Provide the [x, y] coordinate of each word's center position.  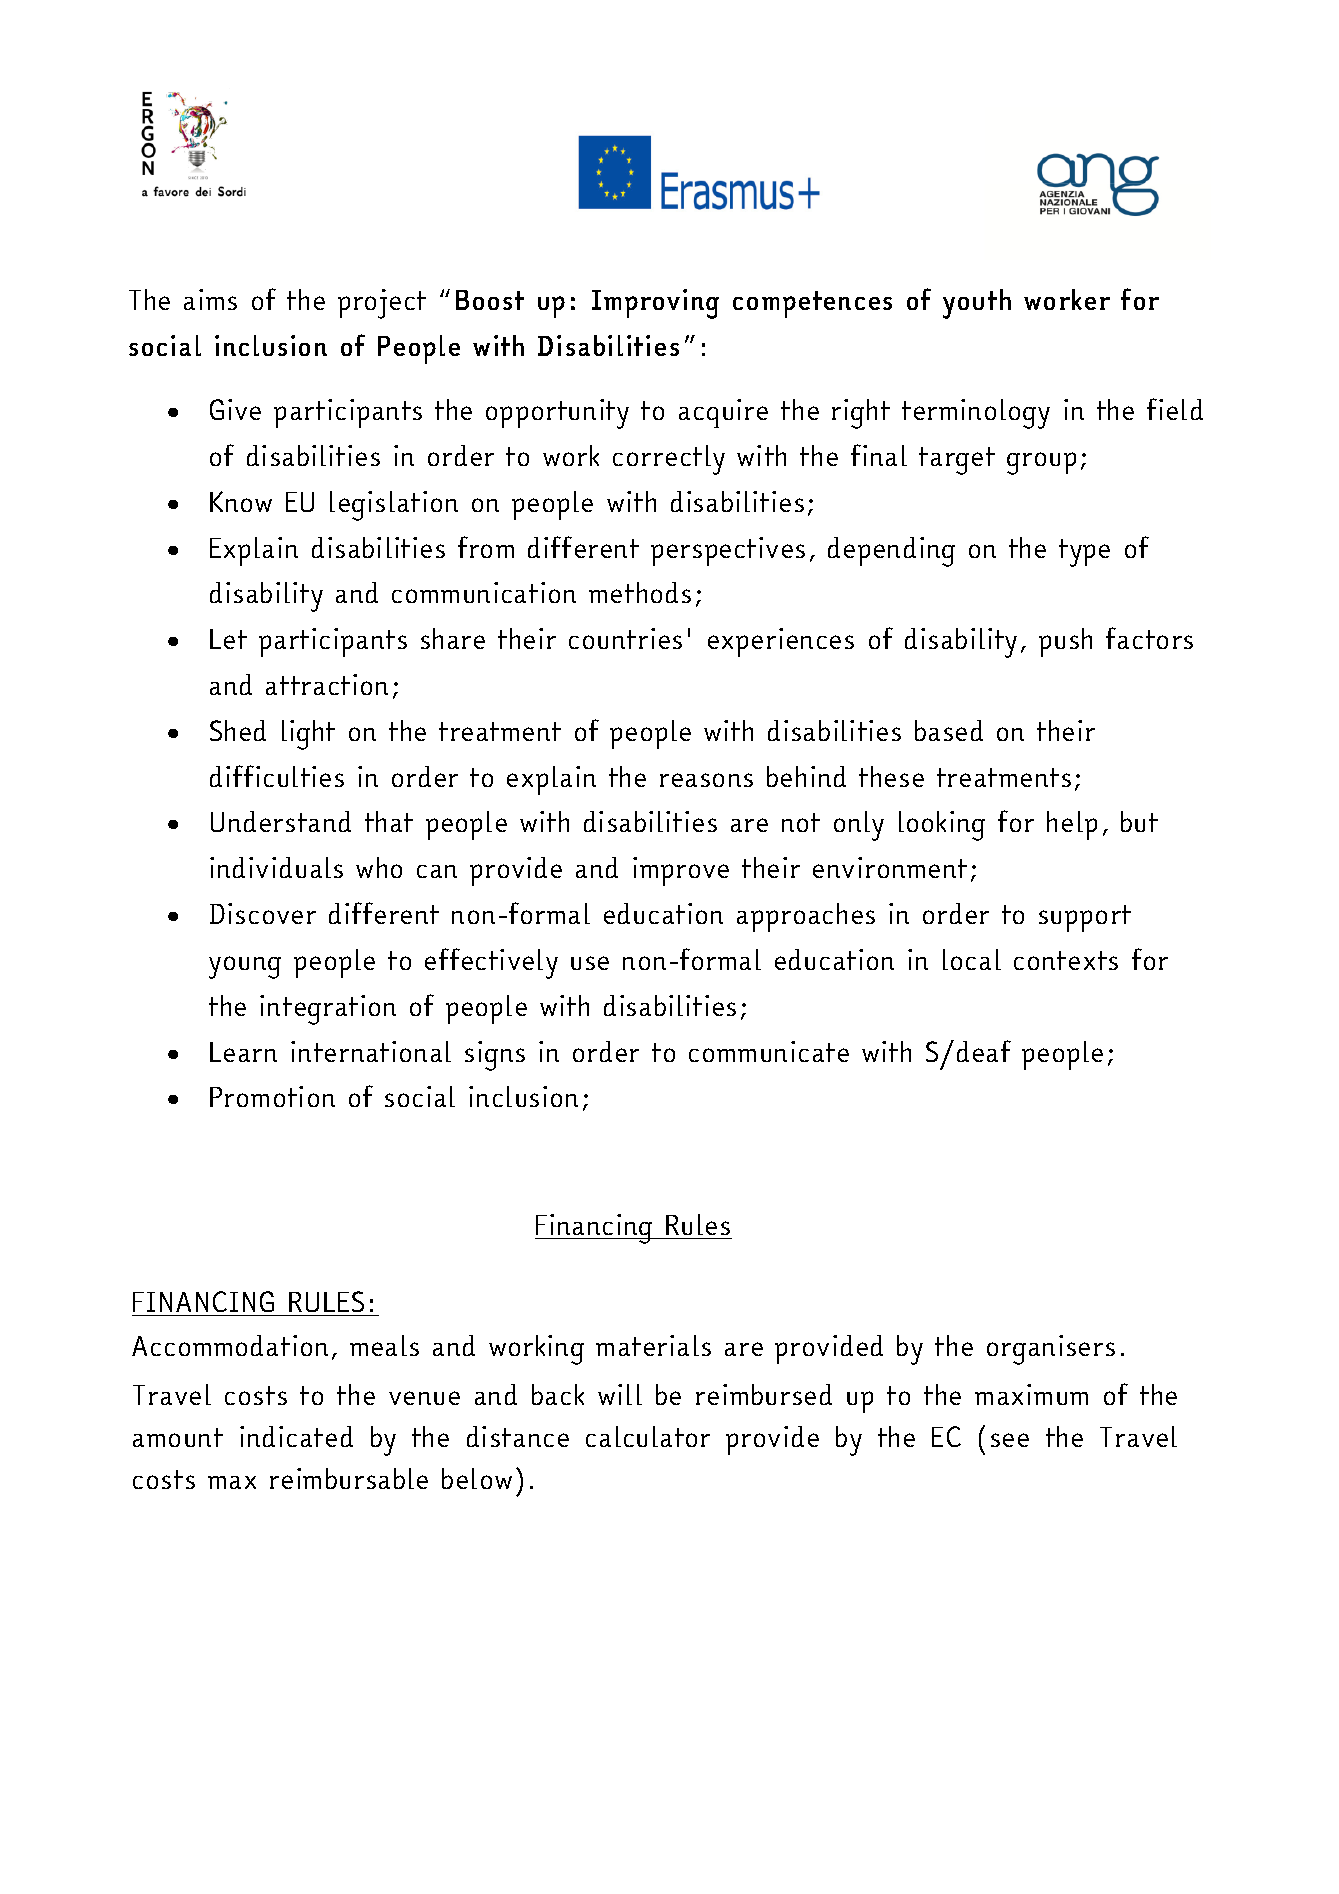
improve [681, 871]
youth [977, 304]
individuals [276, 867]
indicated [296, 1436]
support [1085, 918]
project [382, 304]
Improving [655, 304]
